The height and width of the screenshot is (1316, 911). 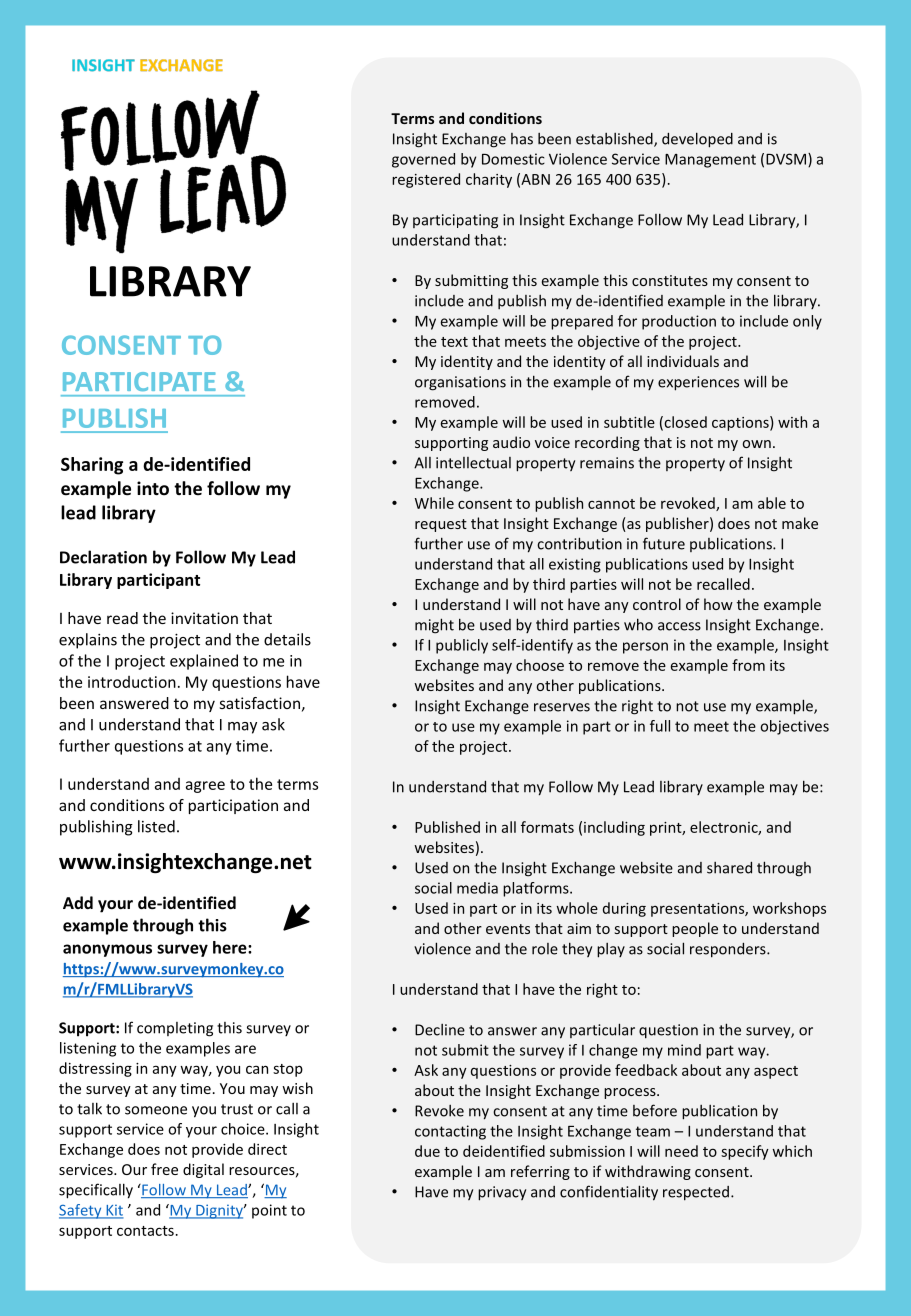 I want to click on governed, so click(x=423, y=160).
